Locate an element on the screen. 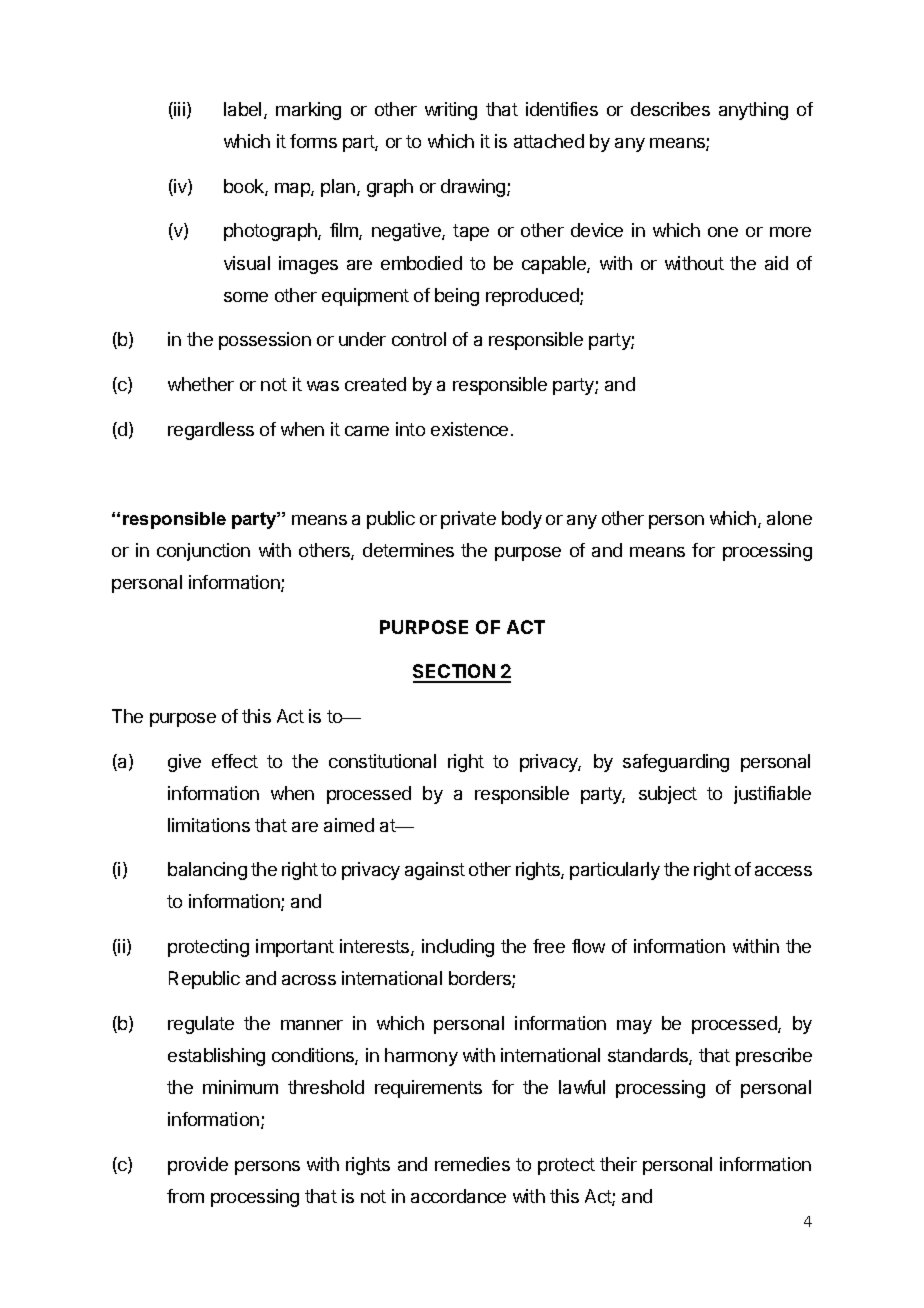 The height and width of the screenshot is (1308, 924). alone is located at coordinates (789, 518).
